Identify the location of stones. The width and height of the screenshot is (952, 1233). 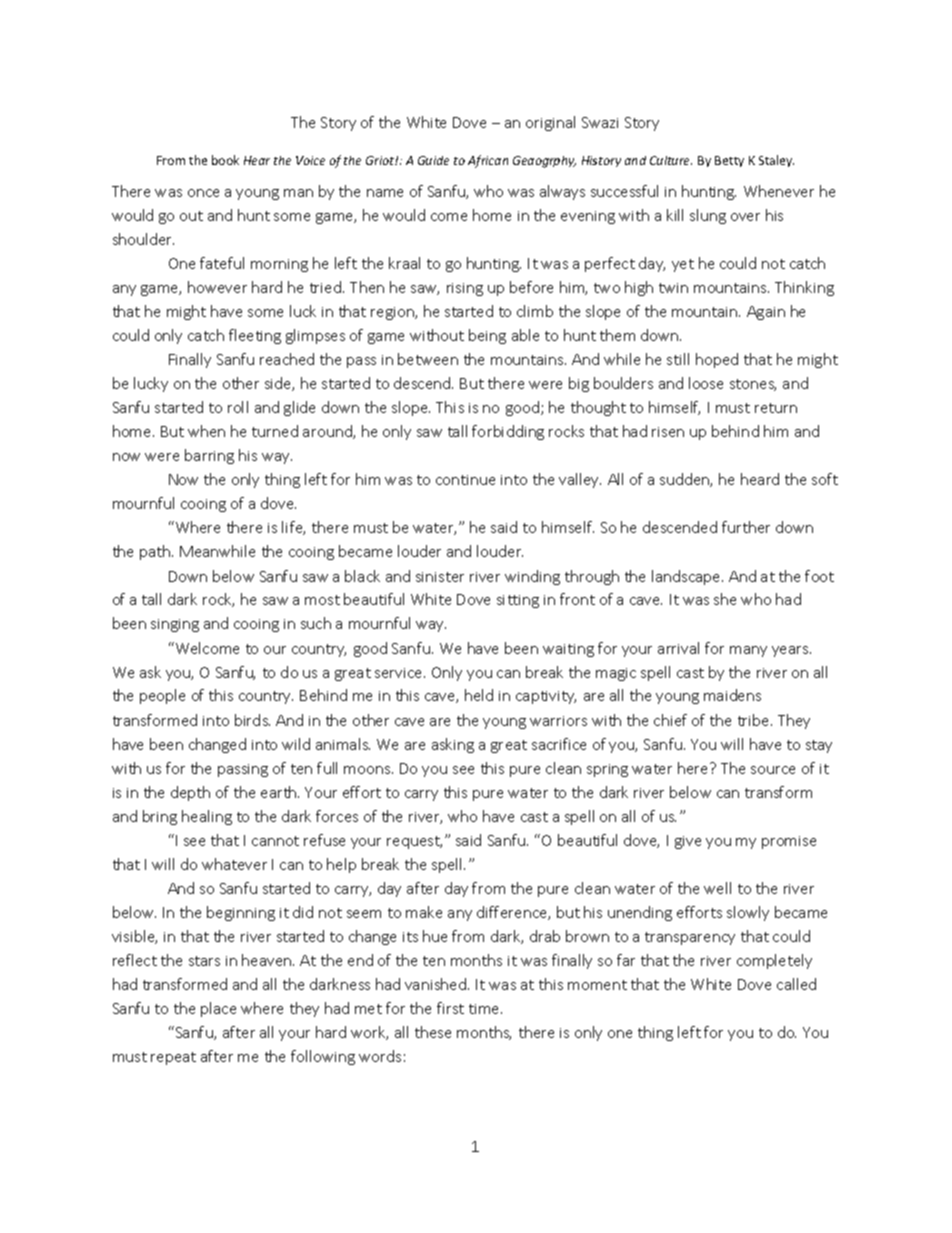
(753, 385).
